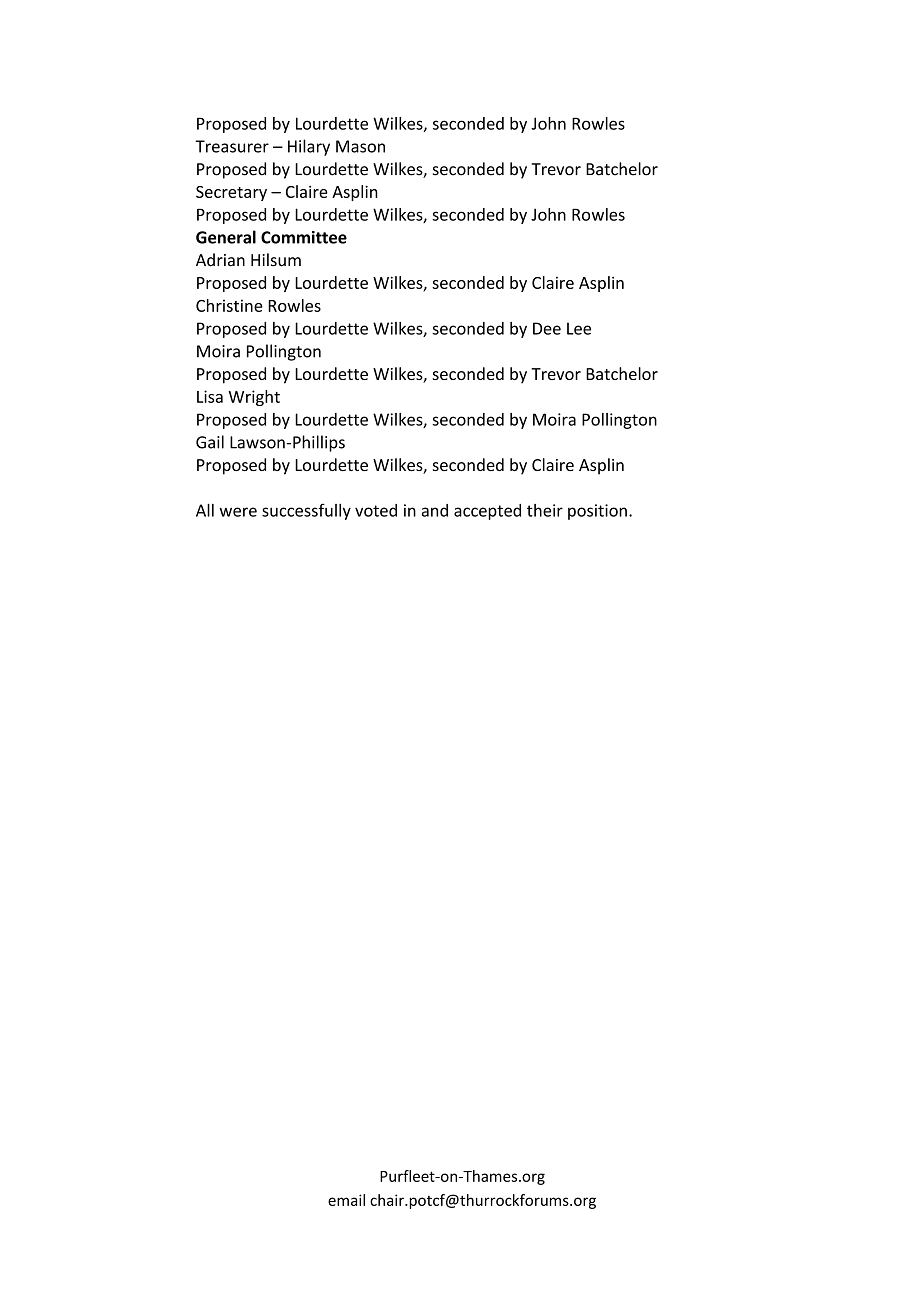 Image resolution: width=924 pixels, height=1308 pixels. I want to click on Mason, so click(360, 146).
